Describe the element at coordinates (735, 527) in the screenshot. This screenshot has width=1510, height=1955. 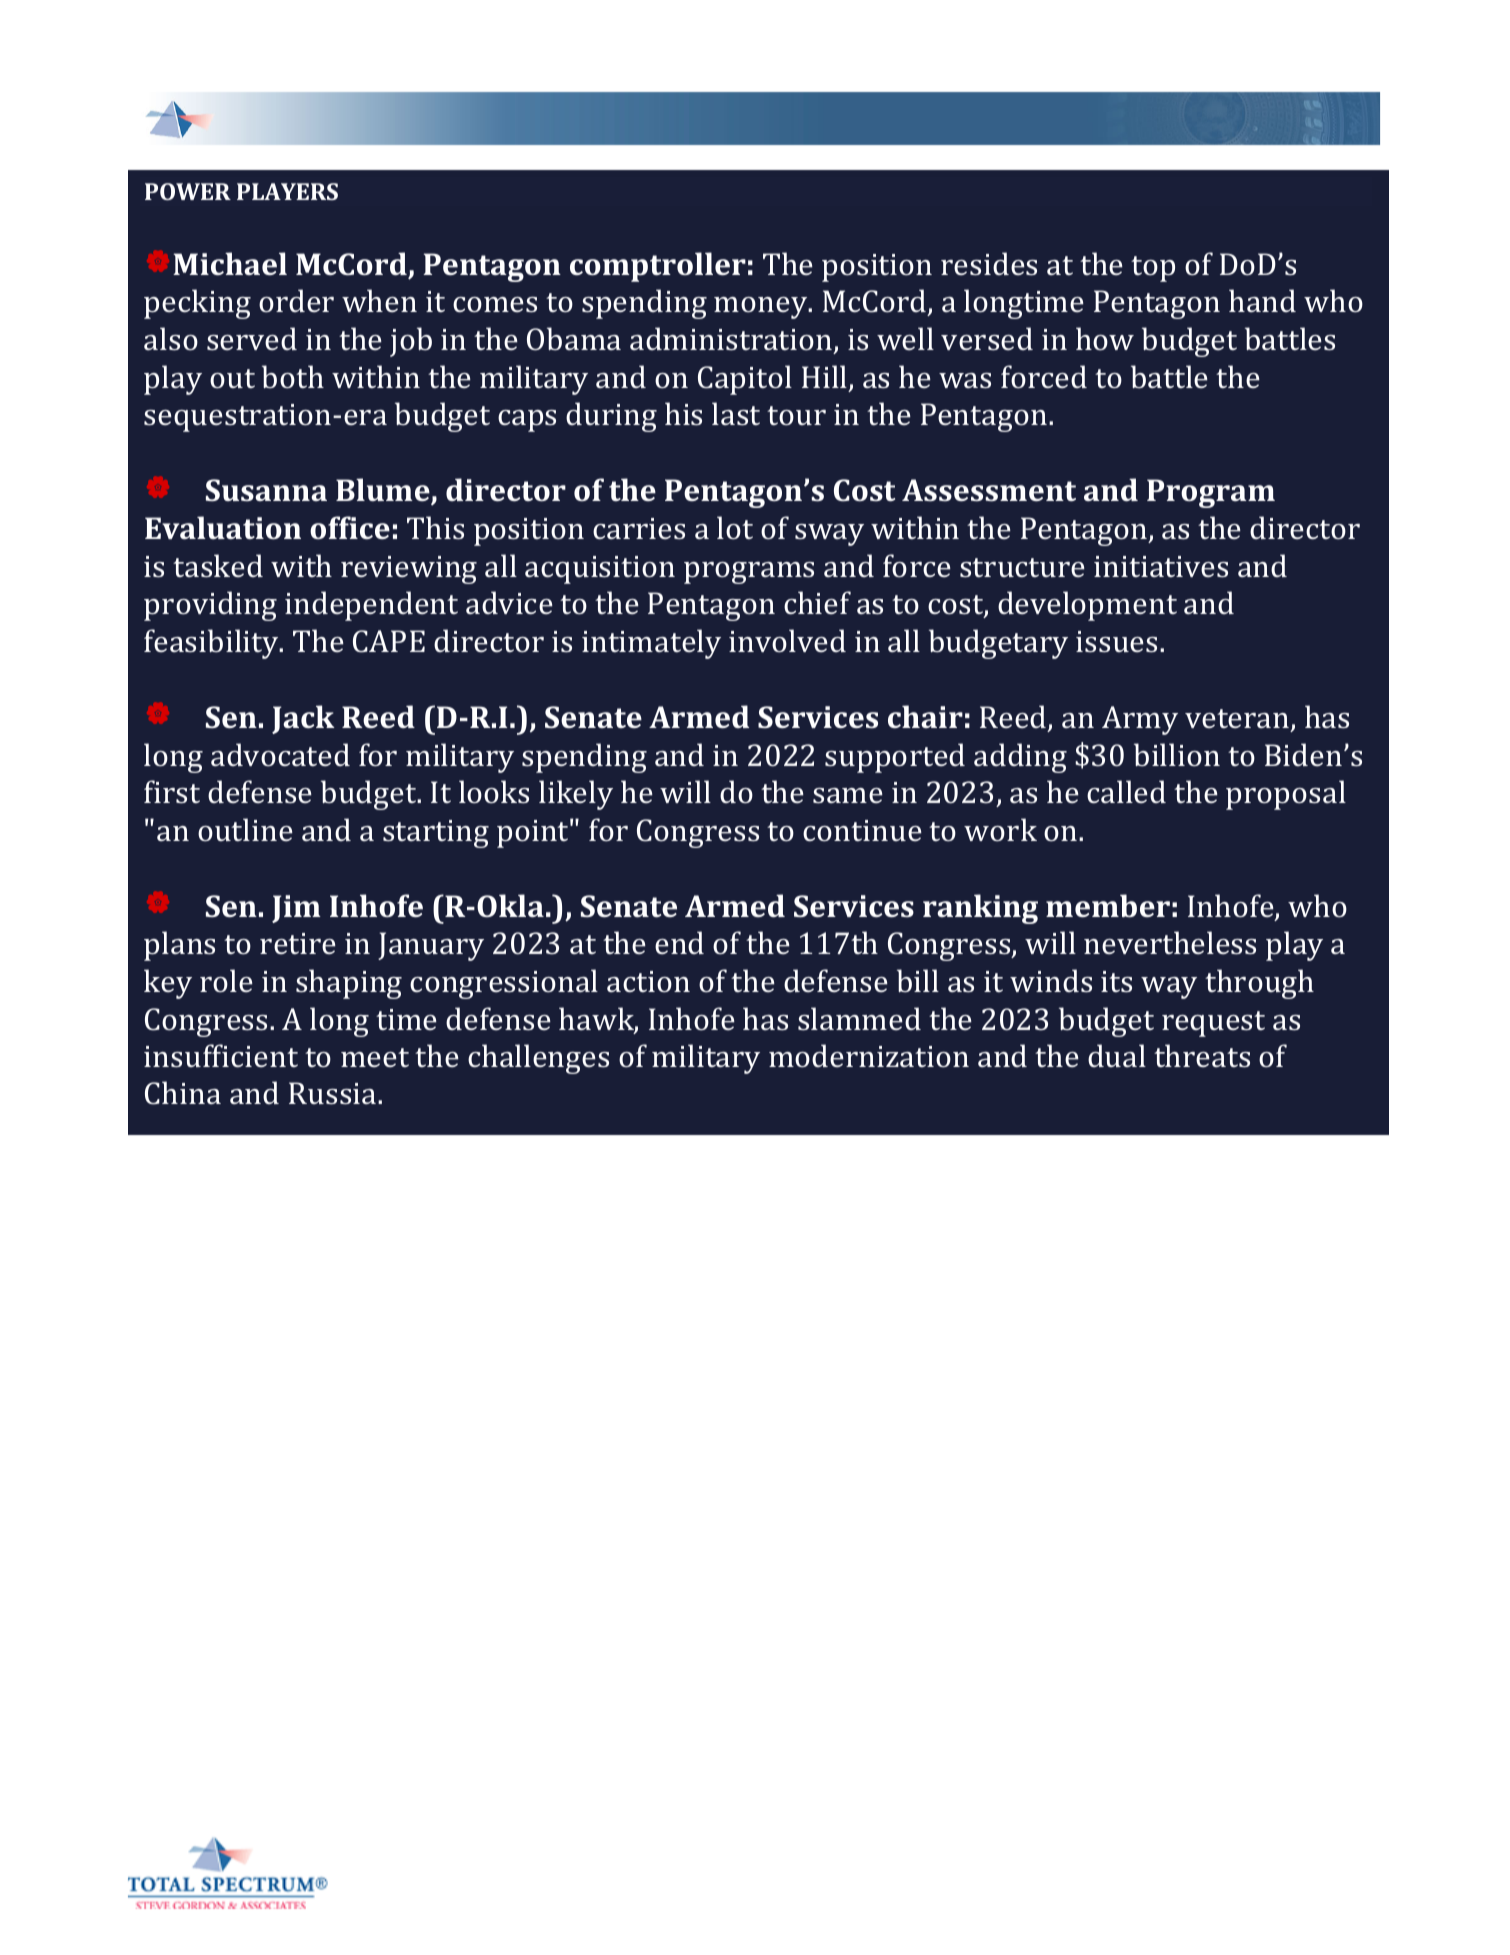
I see `lot` at that location.
